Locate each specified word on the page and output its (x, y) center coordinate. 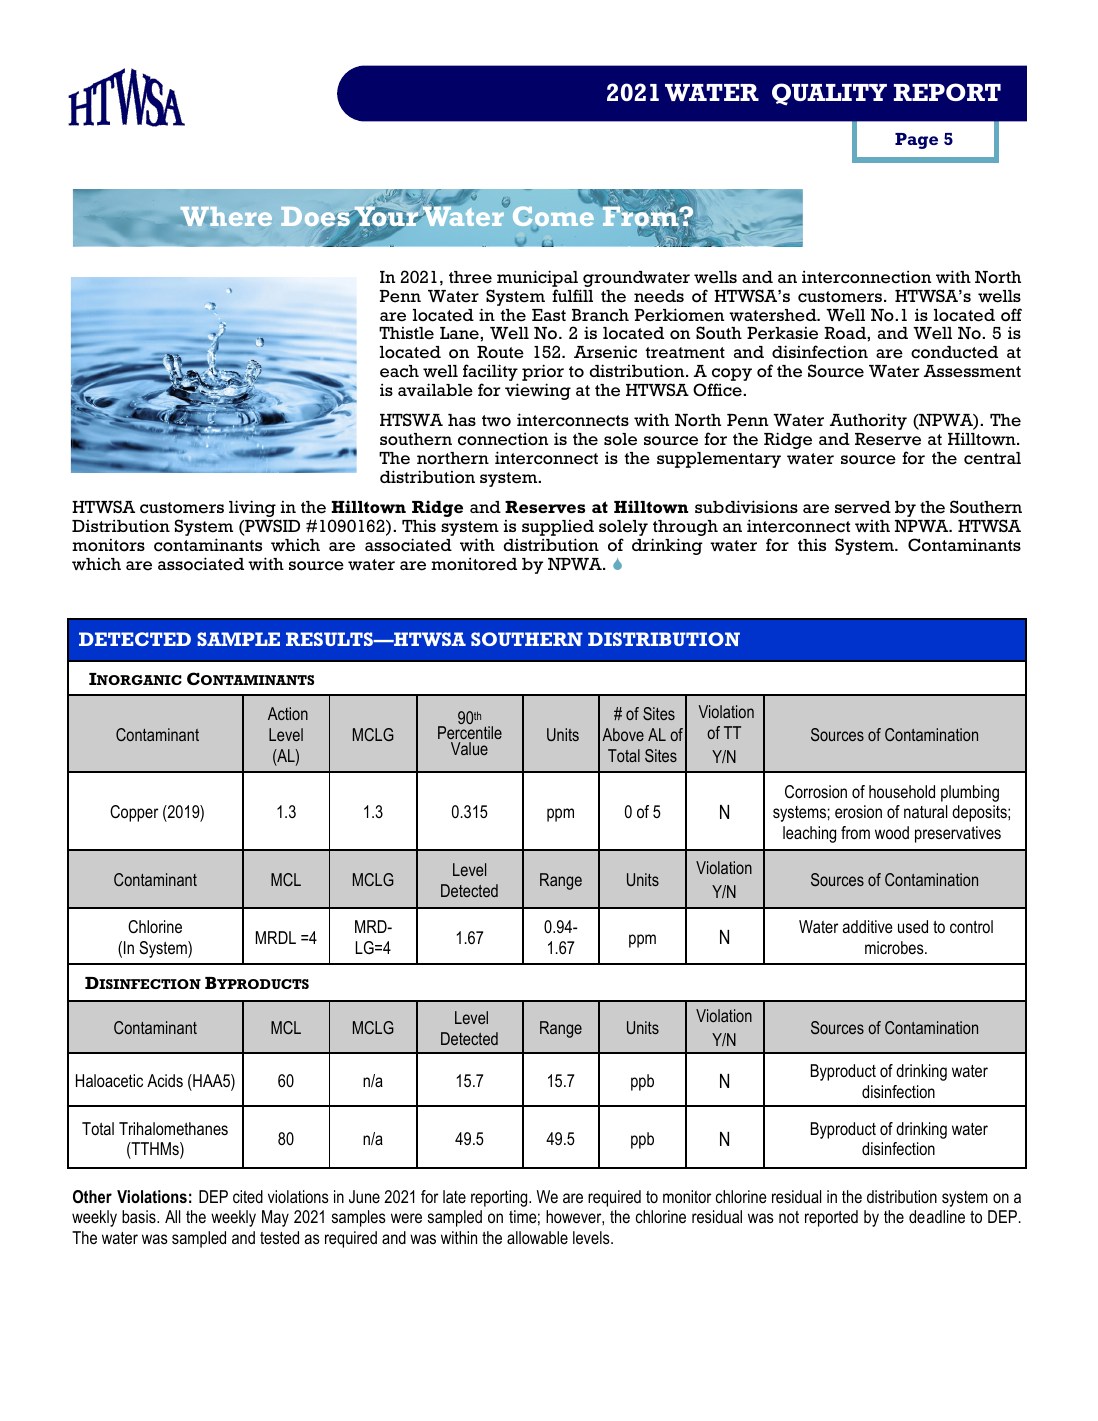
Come (553, 217)
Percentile (470, 734)
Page (916, 141)
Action (288, 713)
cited (248, 1196)
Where (226, 216)
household (902, 792)
